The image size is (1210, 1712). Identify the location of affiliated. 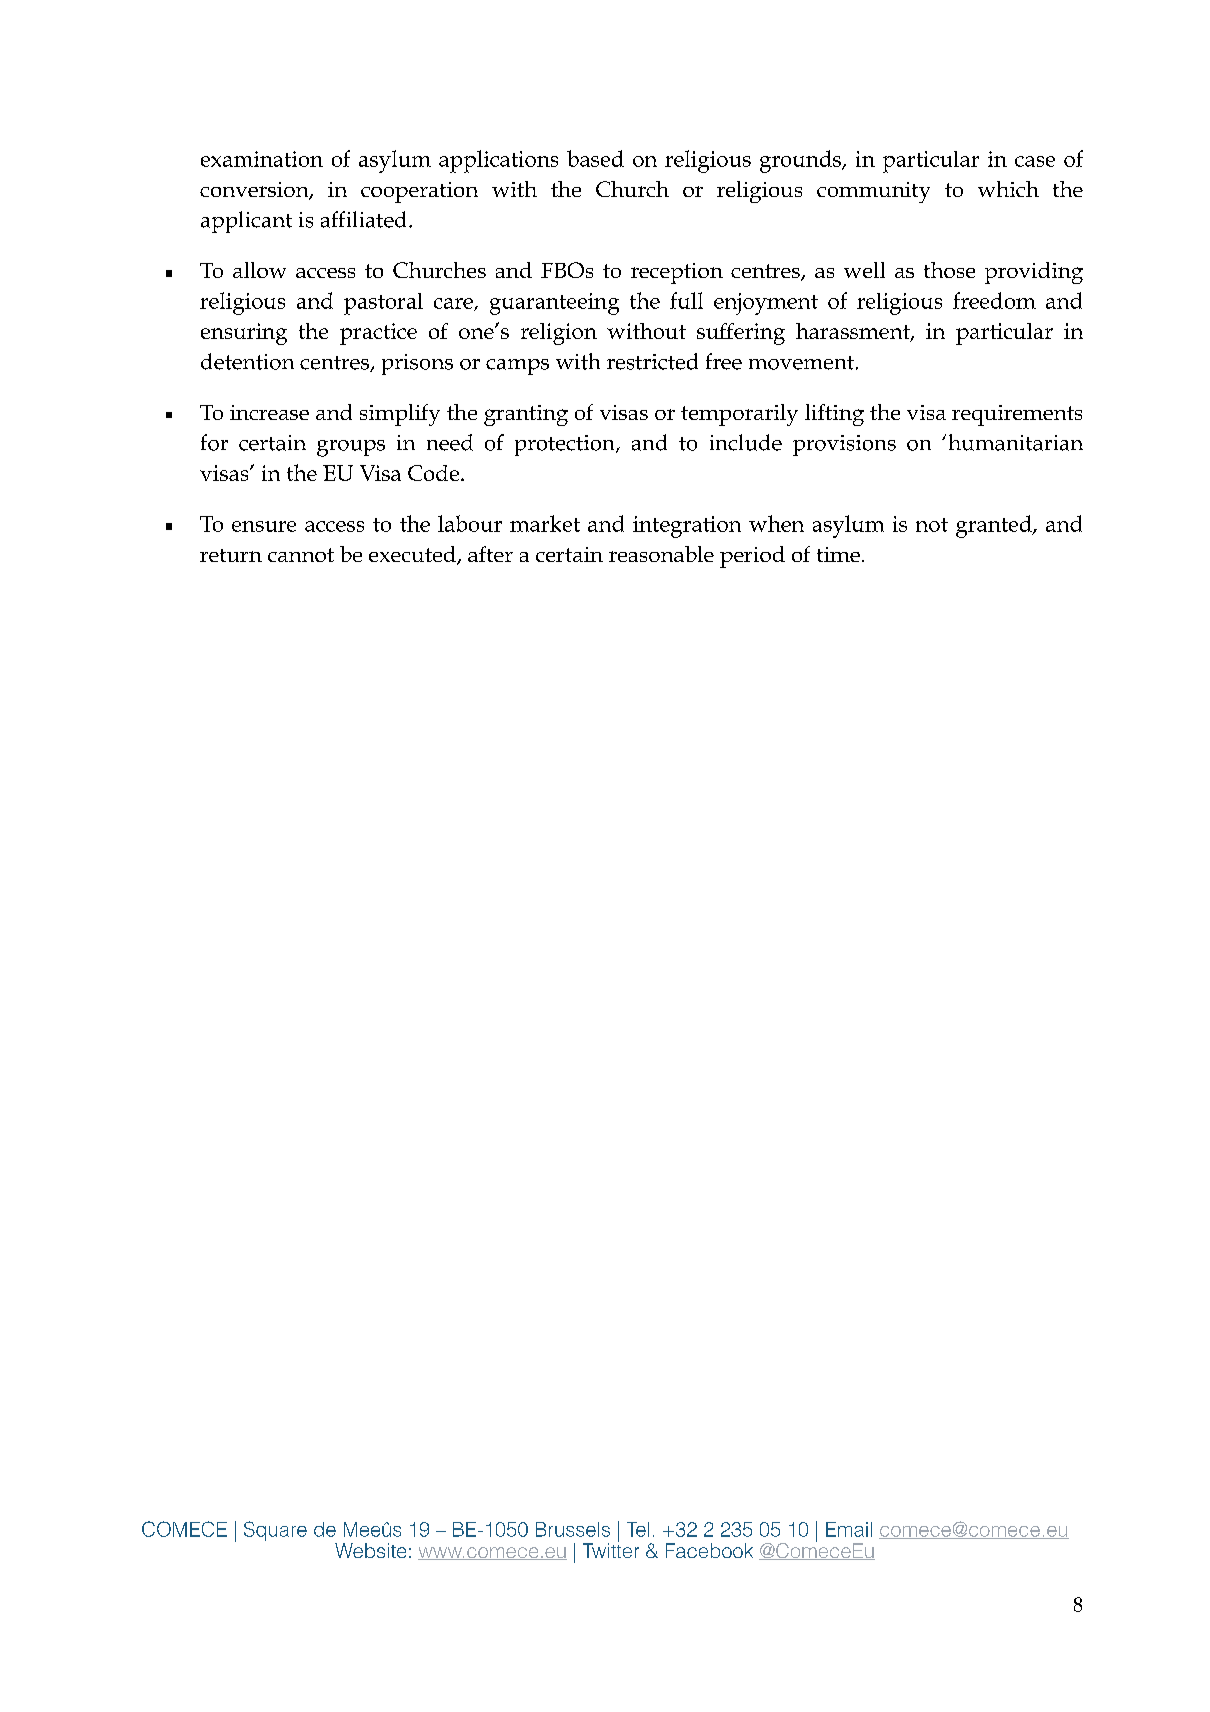
(365, 219).
